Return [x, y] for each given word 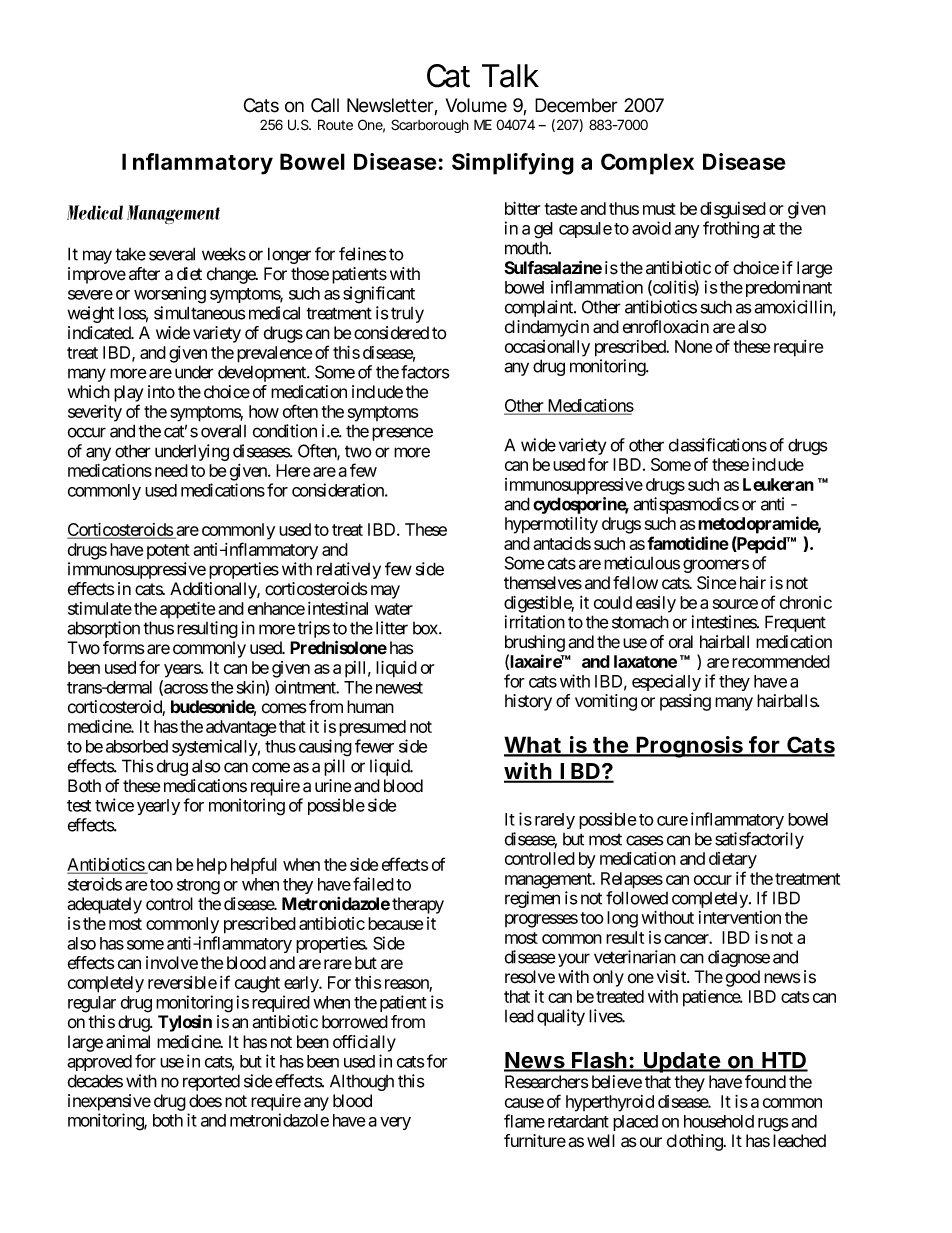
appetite [187, 610]
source [735, 604]
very [395, 1123]
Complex [647, 164]
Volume [476, 105]
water [394, 609]
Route [335, 124]
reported [211, 1082]
